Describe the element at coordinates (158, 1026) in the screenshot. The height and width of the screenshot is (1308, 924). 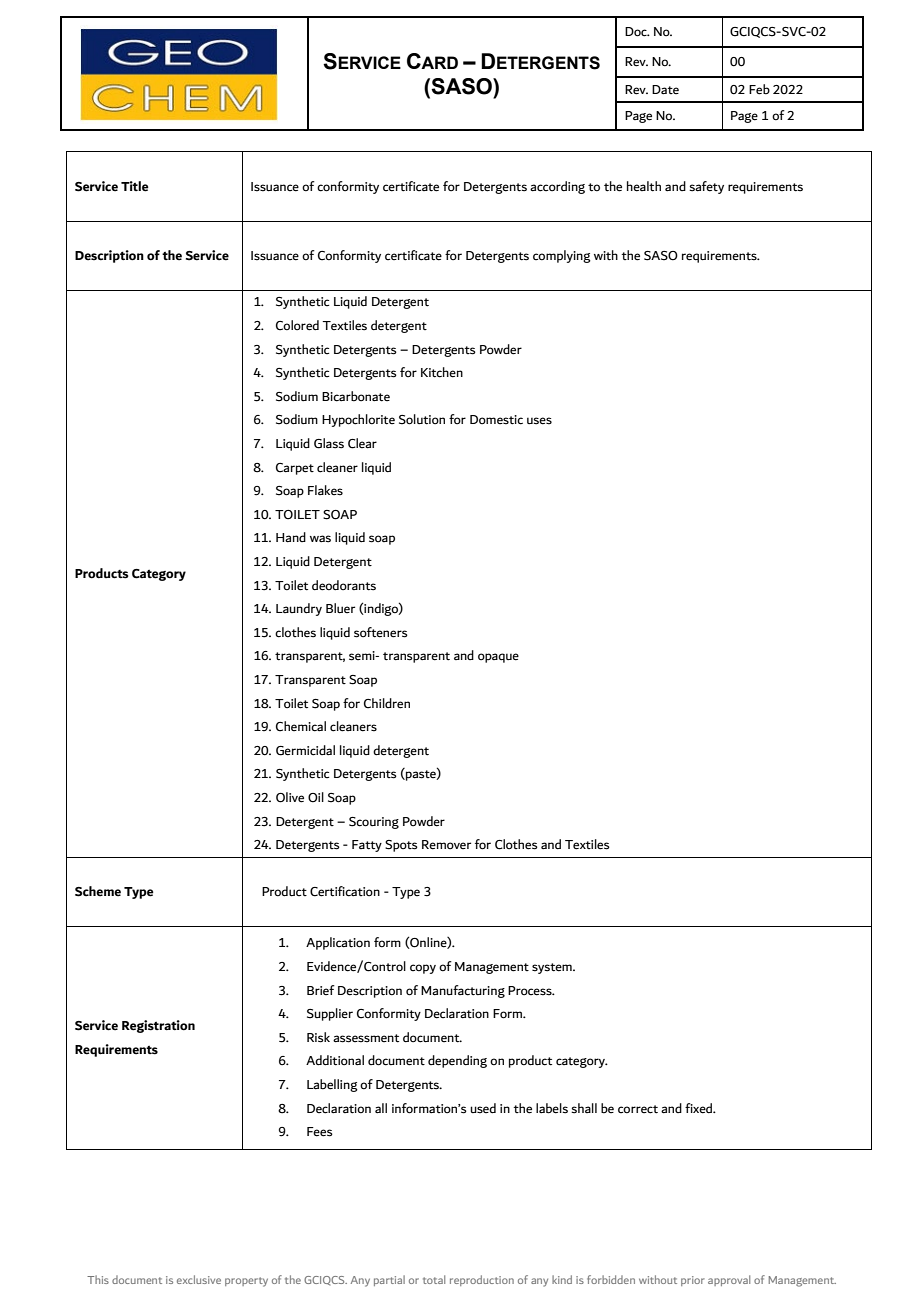
I see `Registration` at that location.
